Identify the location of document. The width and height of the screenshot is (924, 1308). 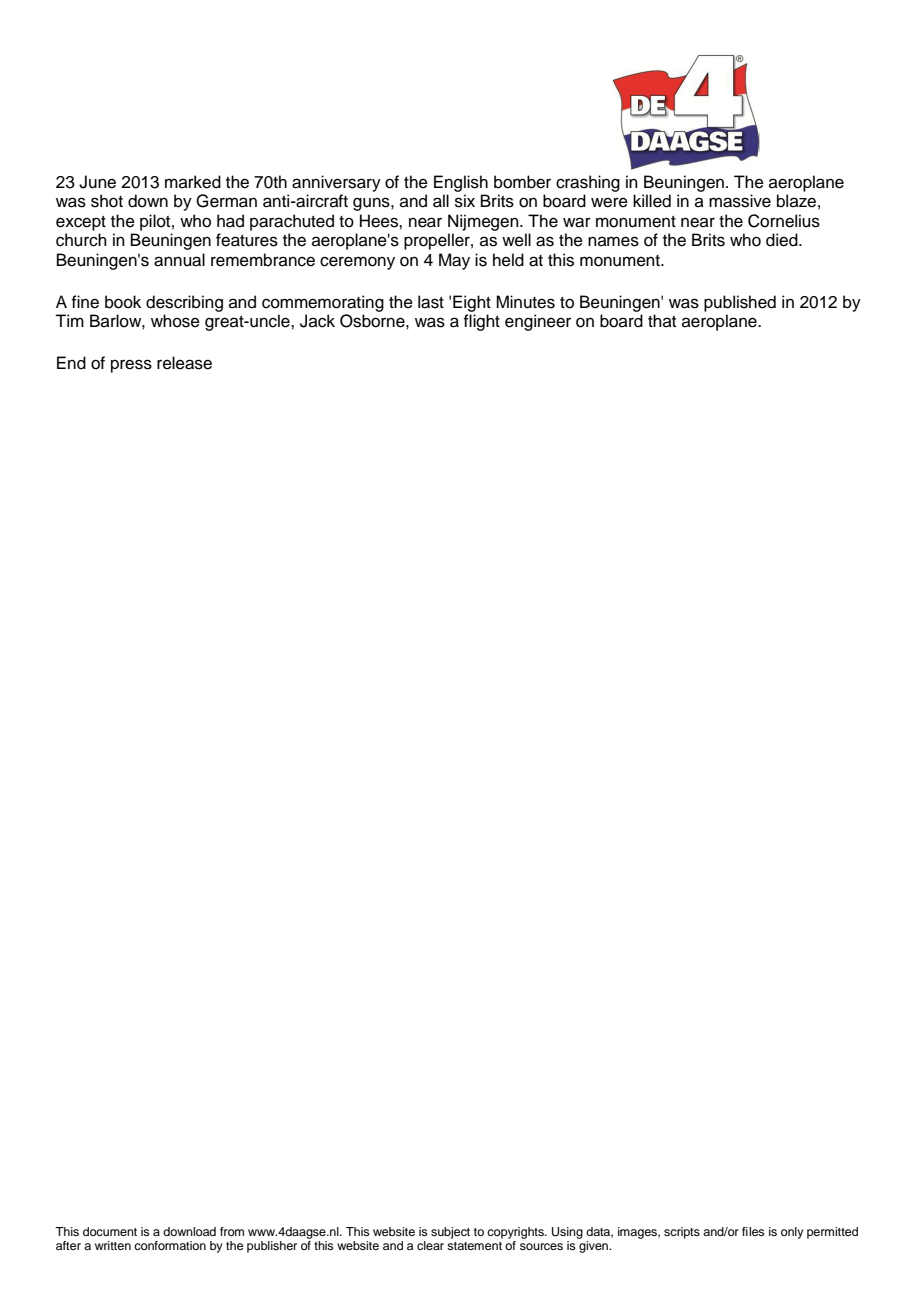
(110, 1231).
